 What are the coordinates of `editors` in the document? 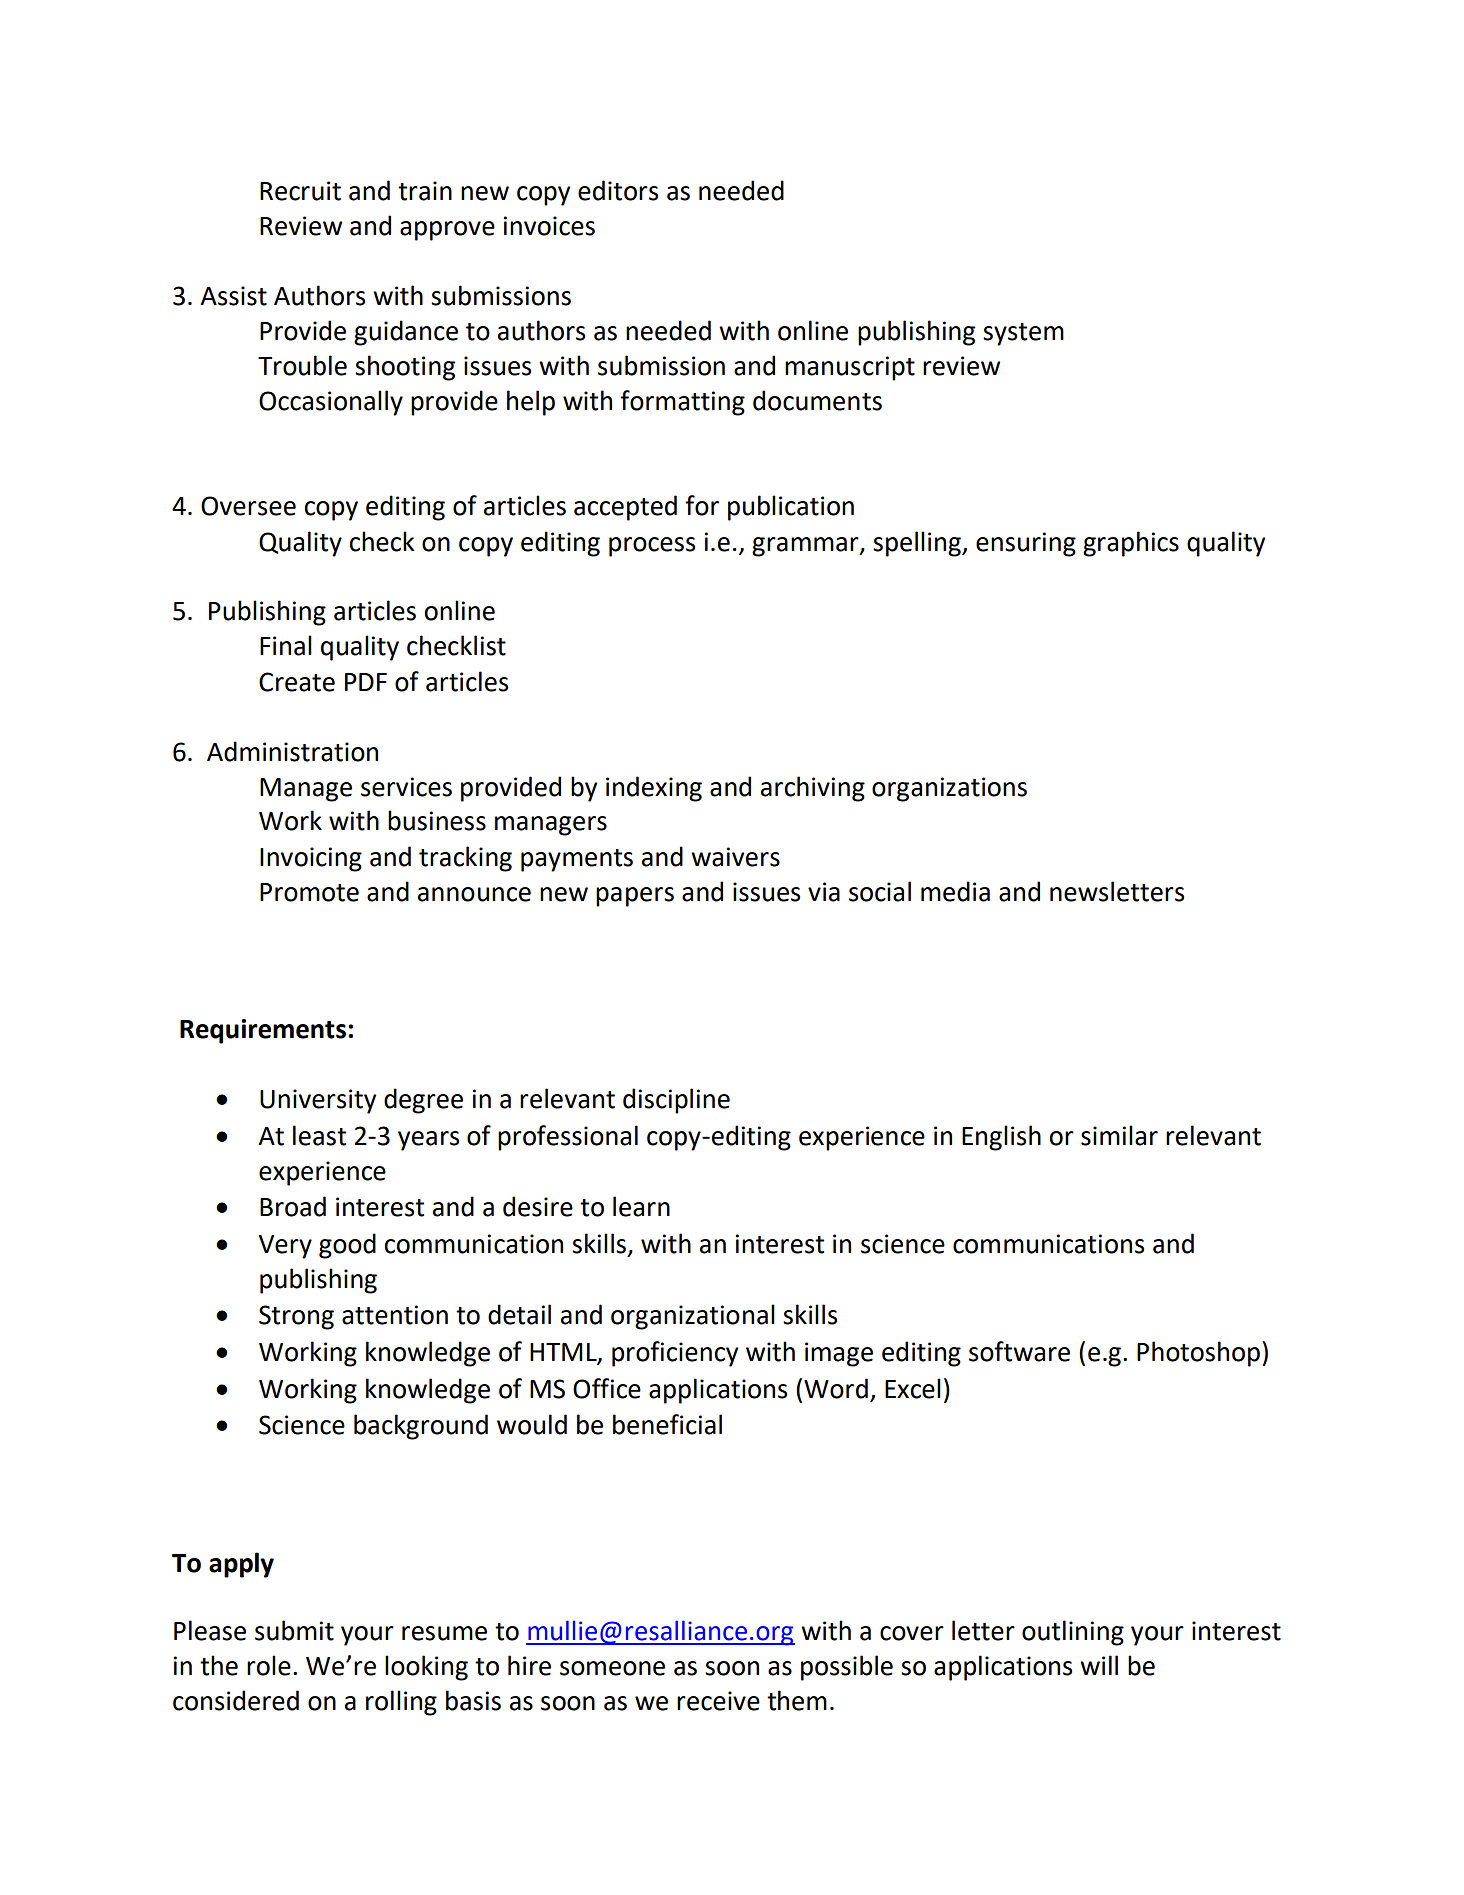 It's located at (618, 190).
